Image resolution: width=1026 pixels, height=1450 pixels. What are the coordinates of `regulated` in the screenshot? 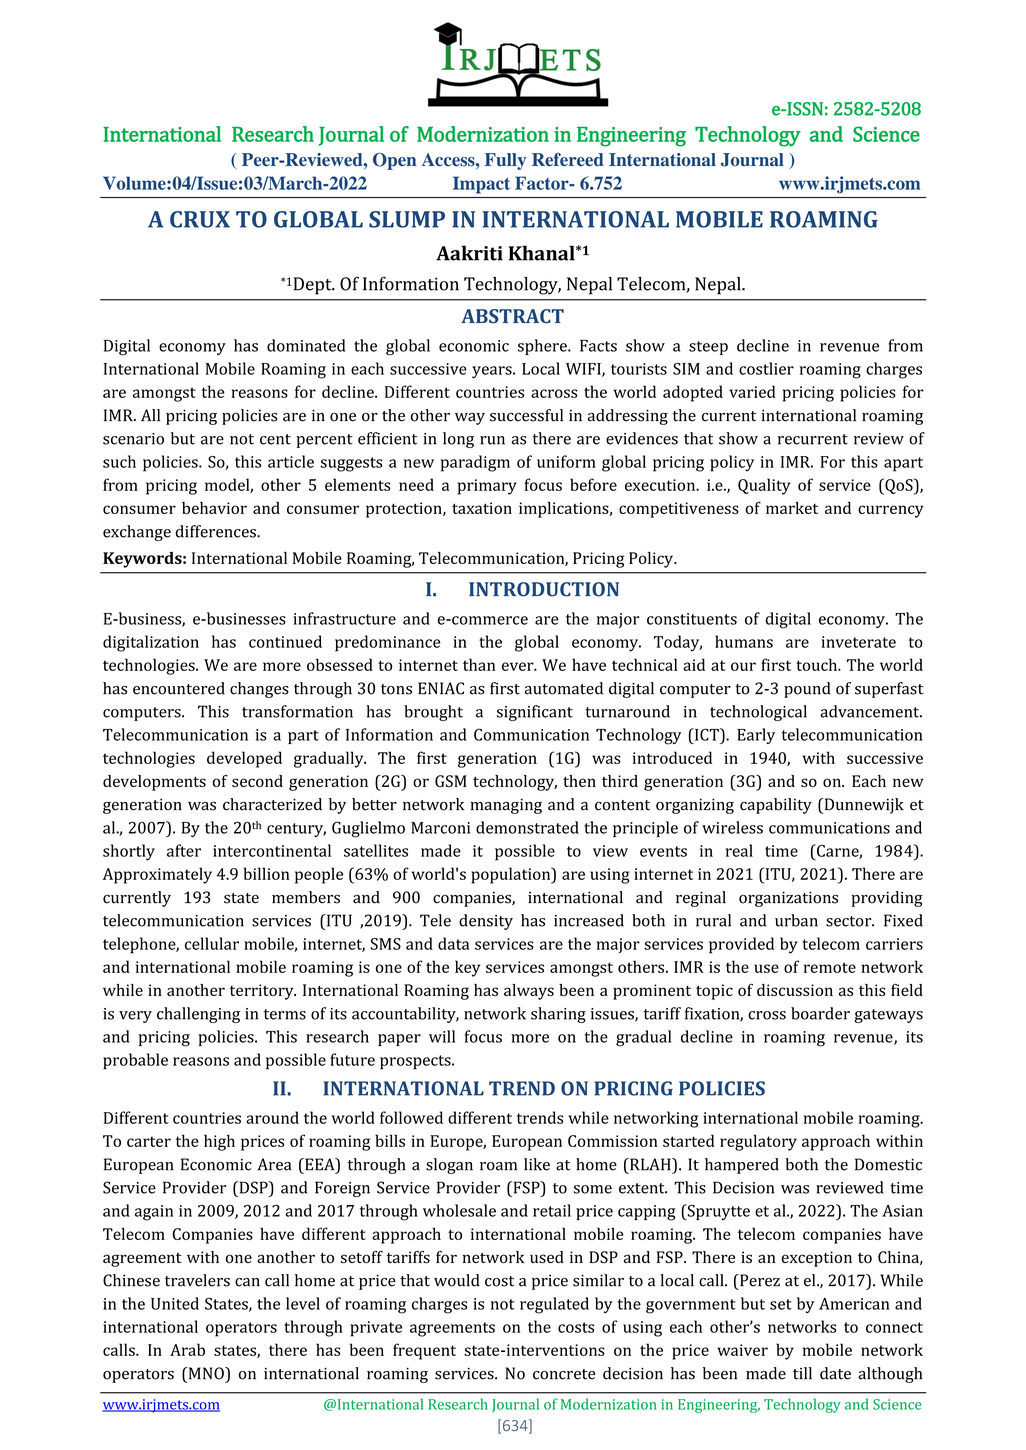 It's located at (554, 1305).
